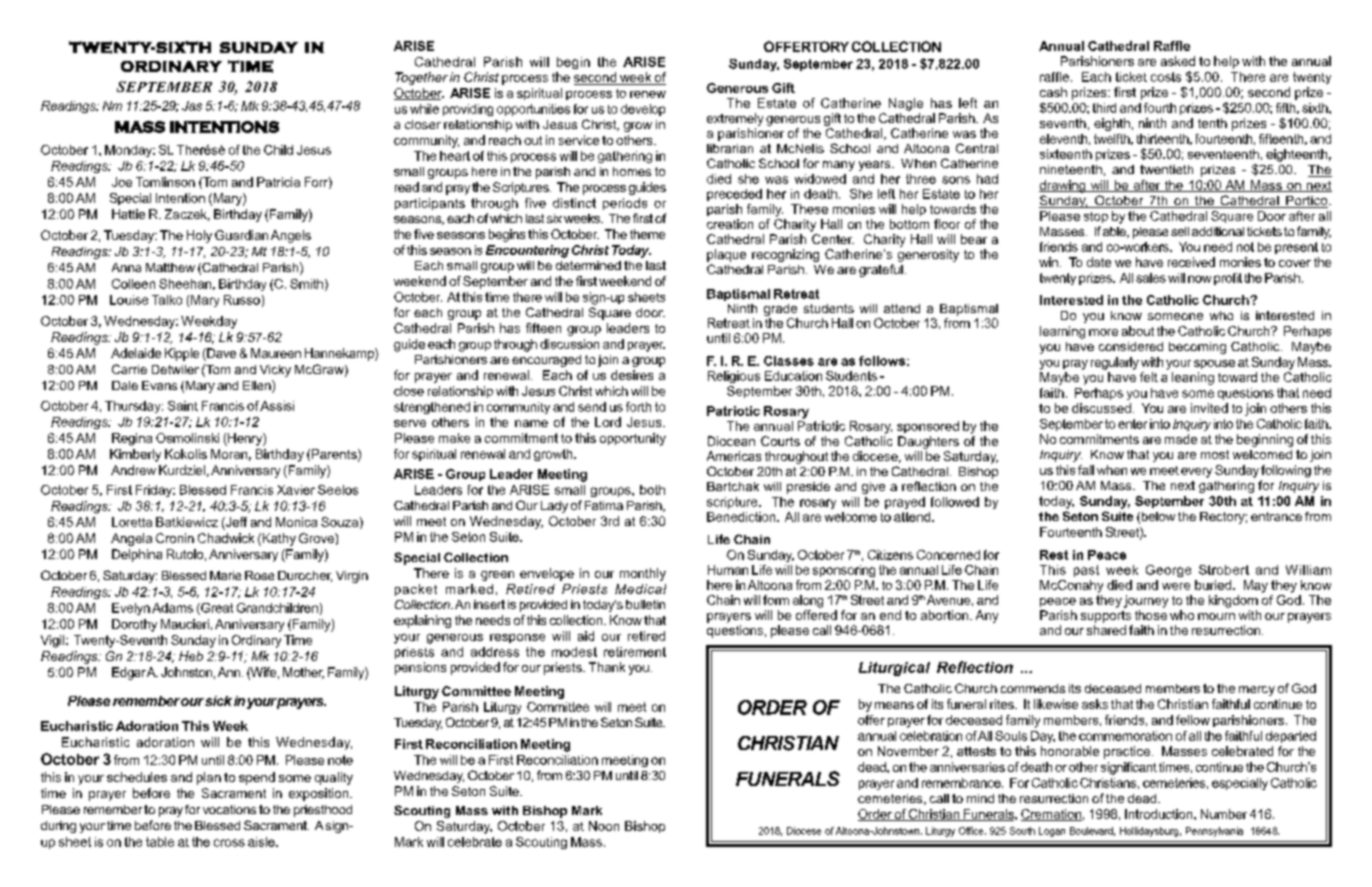 Image resolution: width=1372 pixels, height=887 pixels. Describe the element at coordinates (643, 110) in the screenshot. I see `develop` at that location.
